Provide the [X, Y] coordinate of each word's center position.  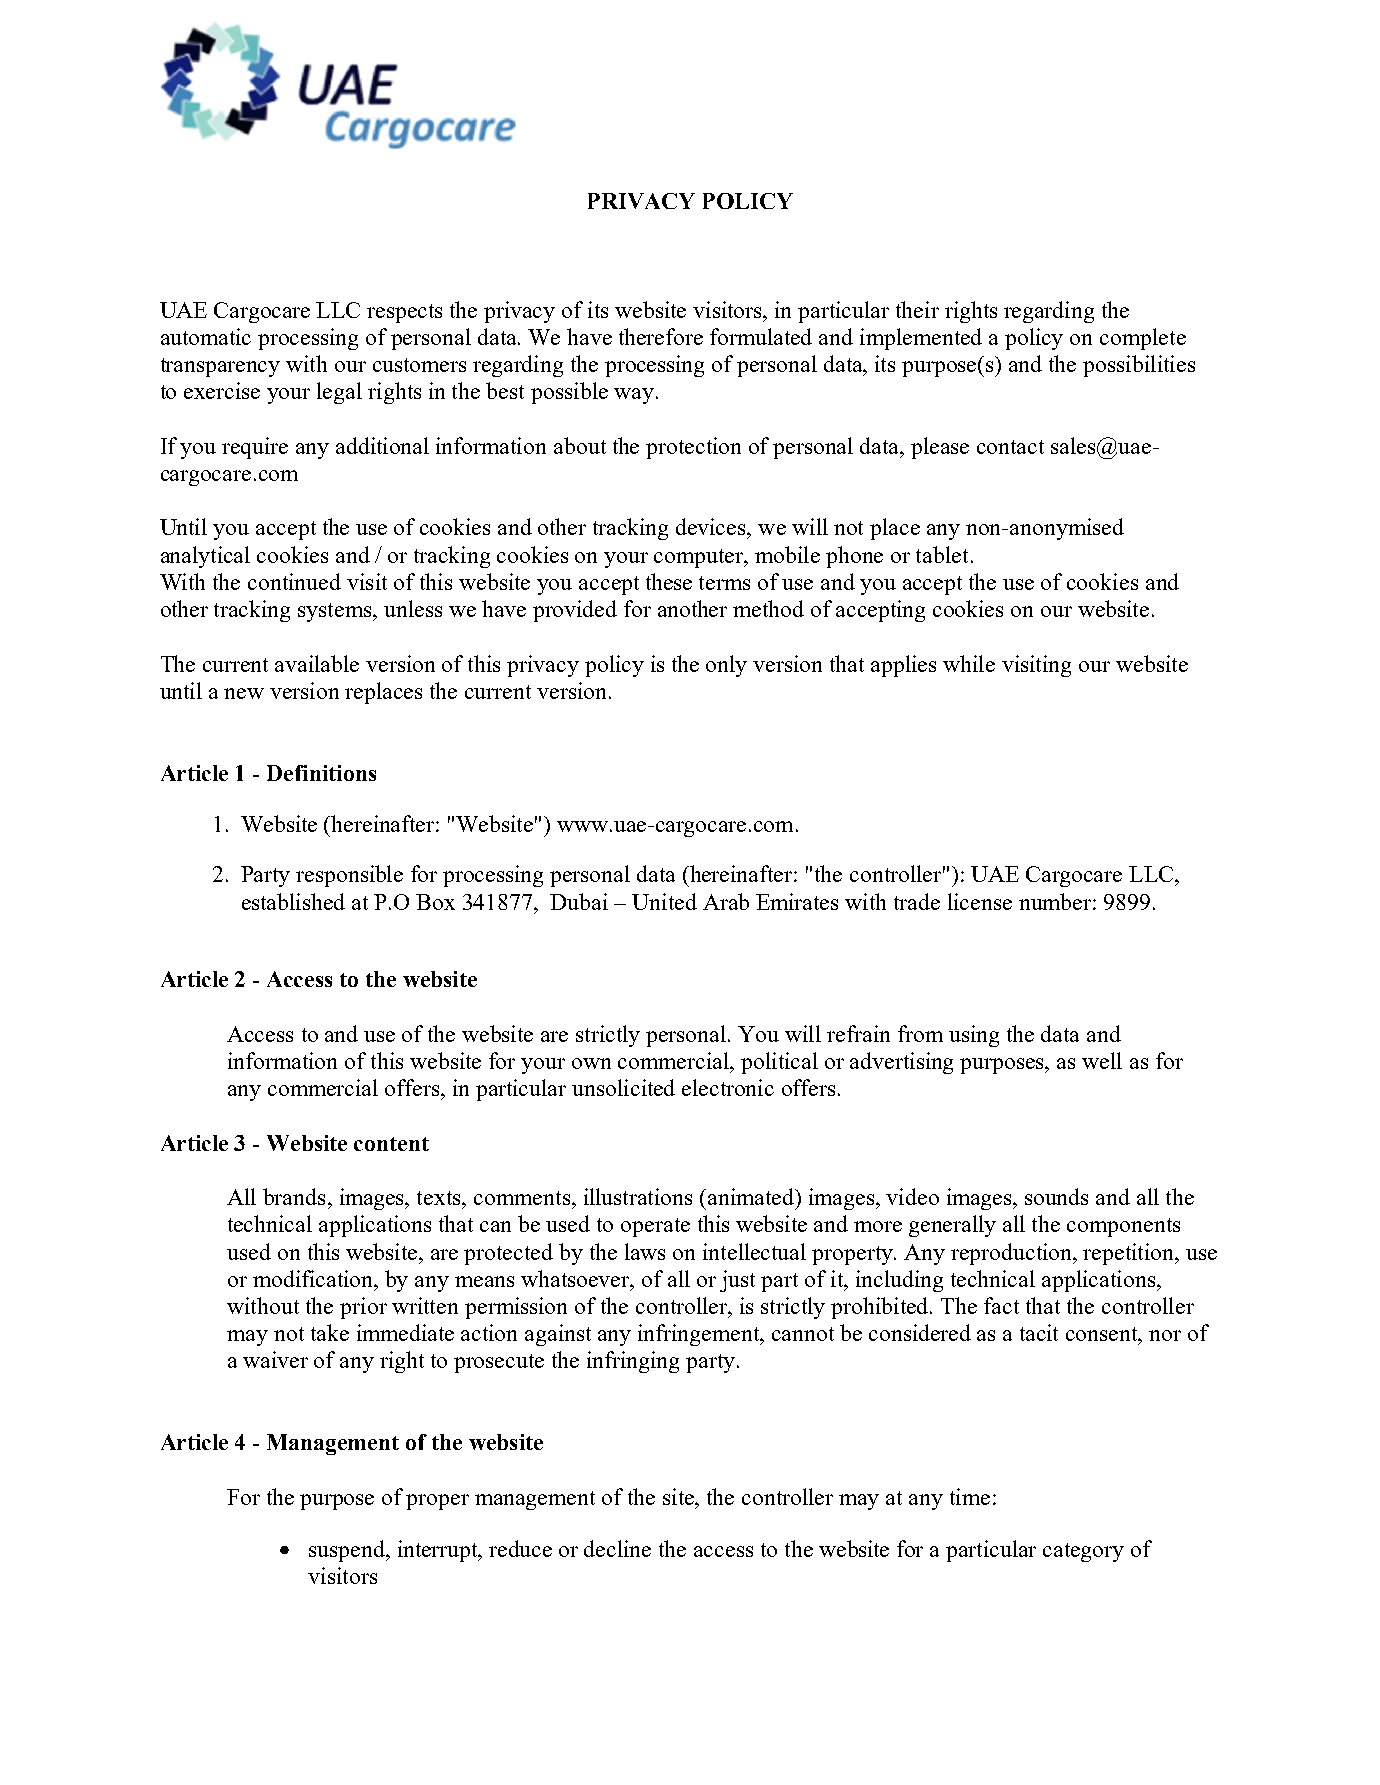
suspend [348, 1551]
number [1056, 901]
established [293, 901]
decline [617, 1548]
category [1083, 1552]
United [664, 901]
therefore [661, 336]
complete [1143, 339]
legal [339, 393]
